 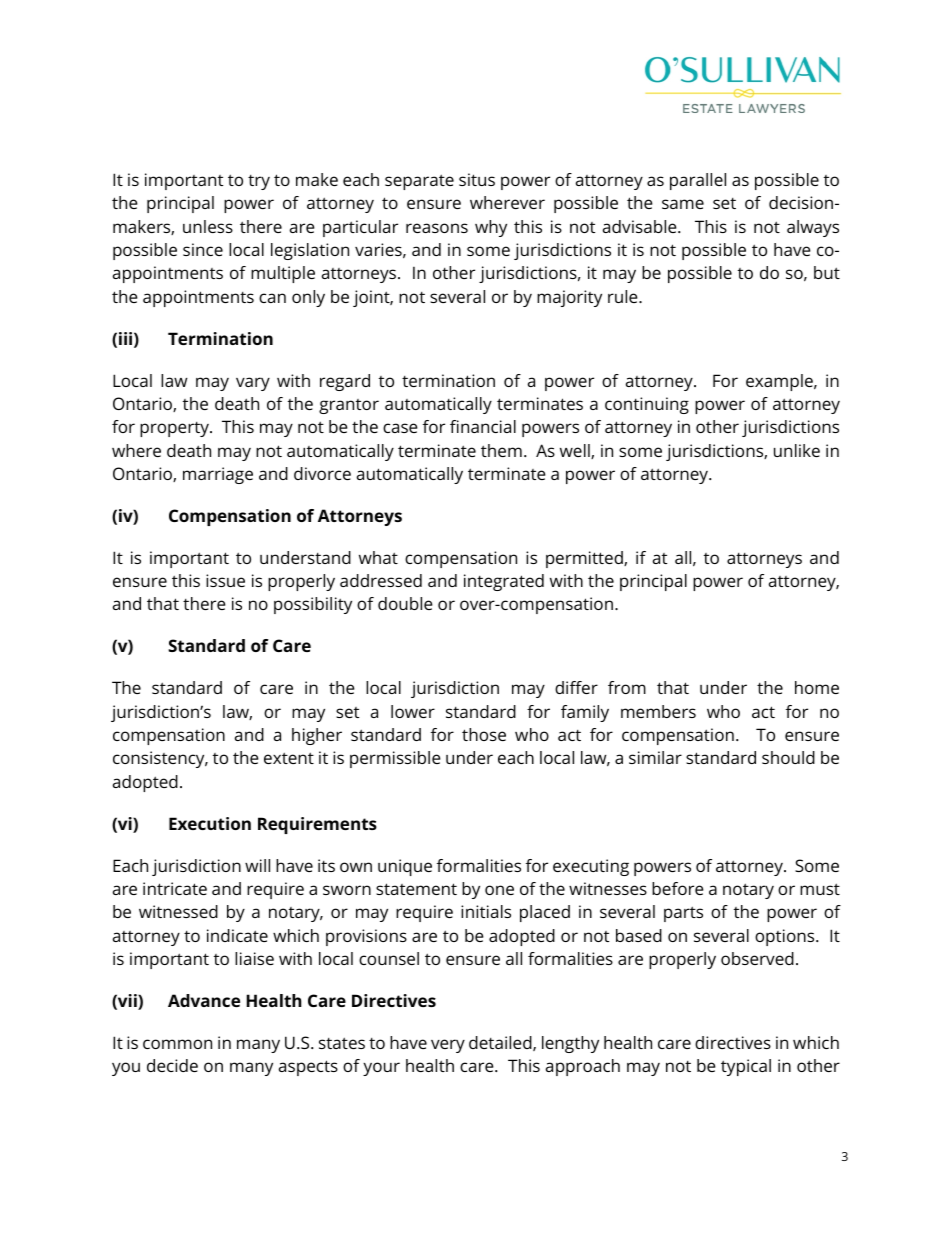 What do you see at coordinates (698, 181) in the image?
I see `parallel` at bounding box center [698, 181].
